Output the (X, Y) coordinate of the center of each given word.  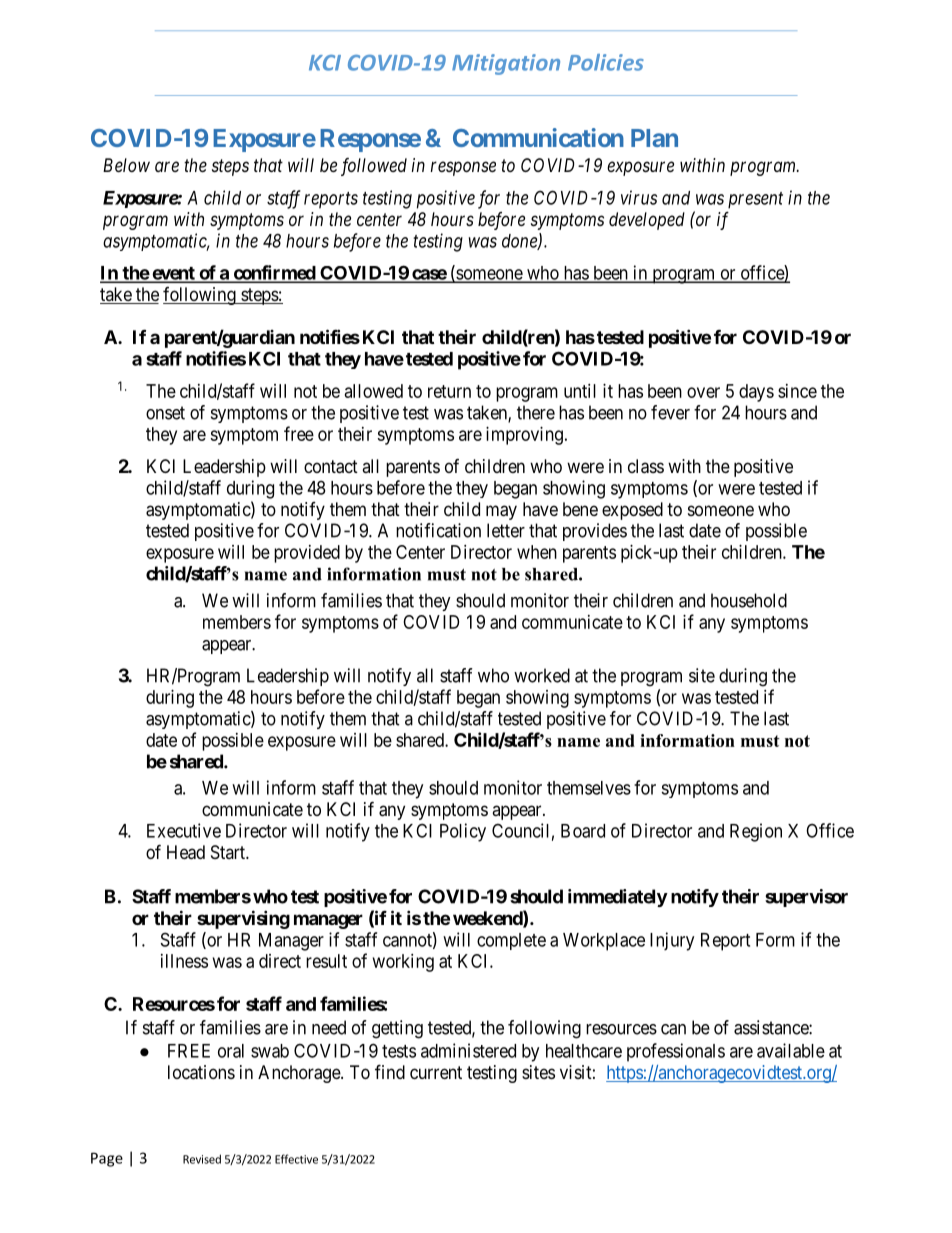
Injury (672, 941)
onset (165, 413)
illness (184, 961)
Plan (654, 138)
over (703, 392)
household (749, 600)
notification (438, 530)
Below (126, 165)
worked (542, 675)
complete (511, 941)
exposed (632, 511)
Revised (202, 1159)
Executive (184, 830)
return (449, 391)
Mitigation (506, 64)
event (173, 274)
